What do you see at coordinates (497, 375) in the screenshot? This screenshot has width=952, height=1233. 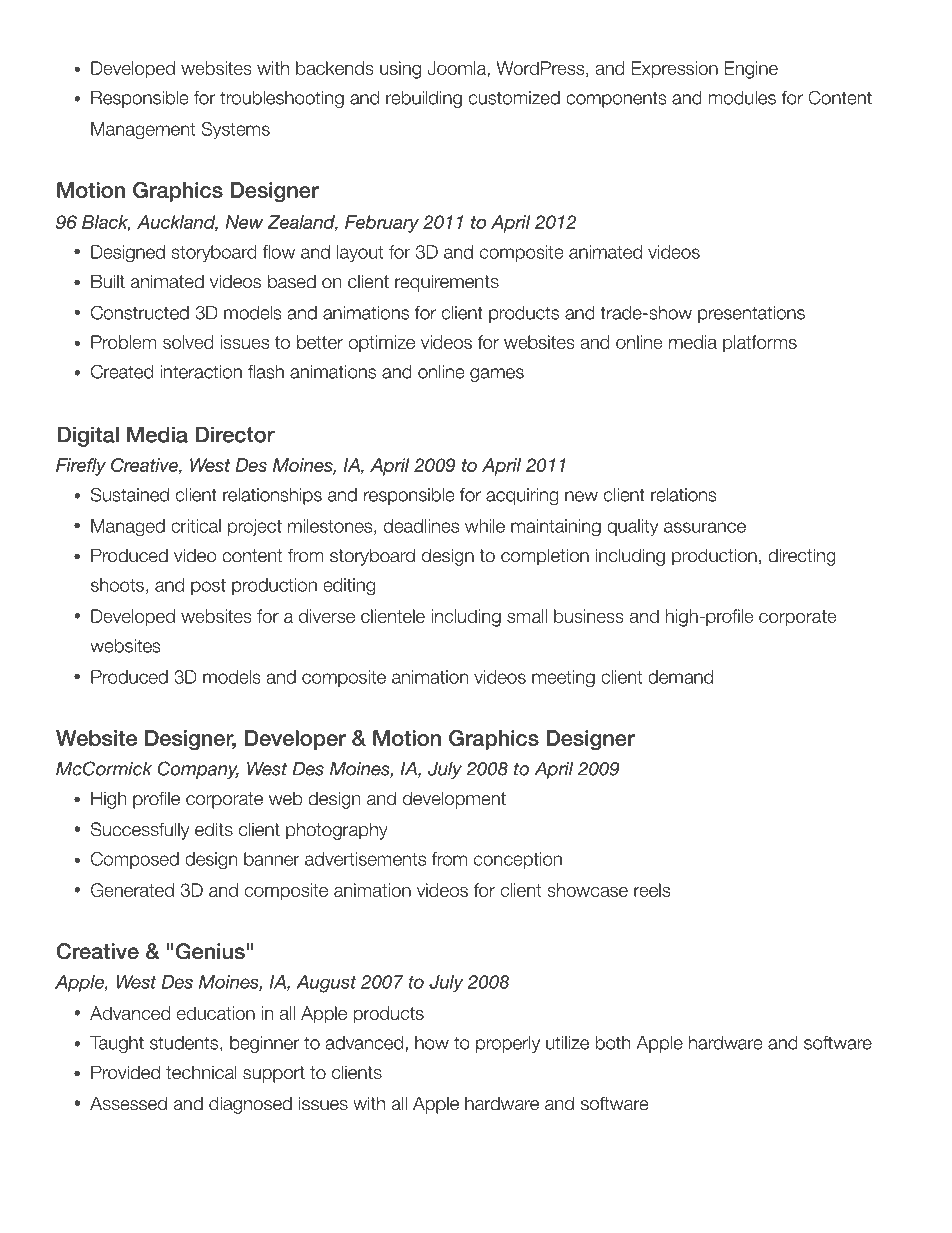 I see `games` at bounding box center [497, 375].
